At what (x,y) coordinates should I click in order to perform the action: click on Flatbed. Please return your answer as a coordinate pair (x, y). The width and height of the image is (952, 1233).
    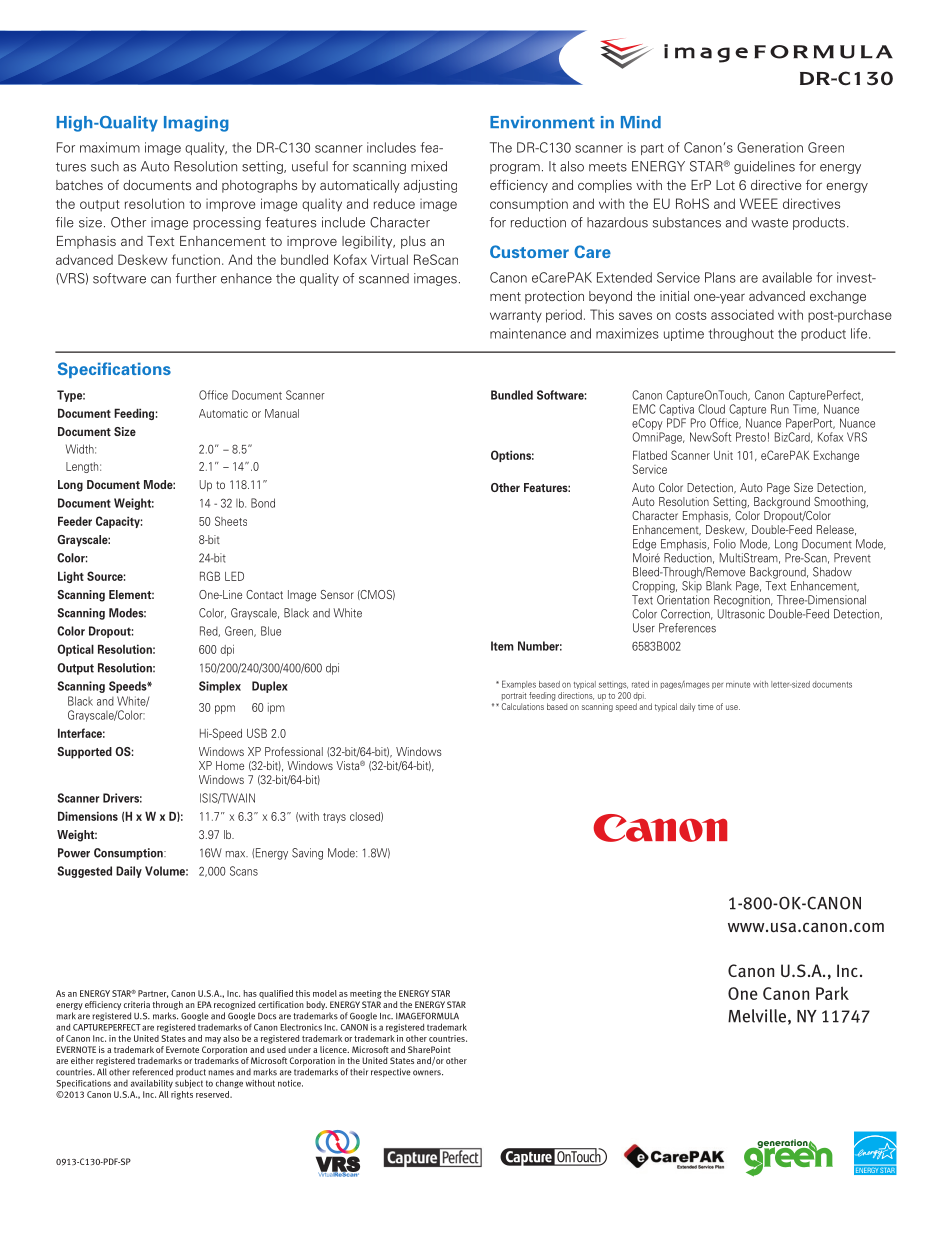
    Looking at the image, I should click on (650, 455).
